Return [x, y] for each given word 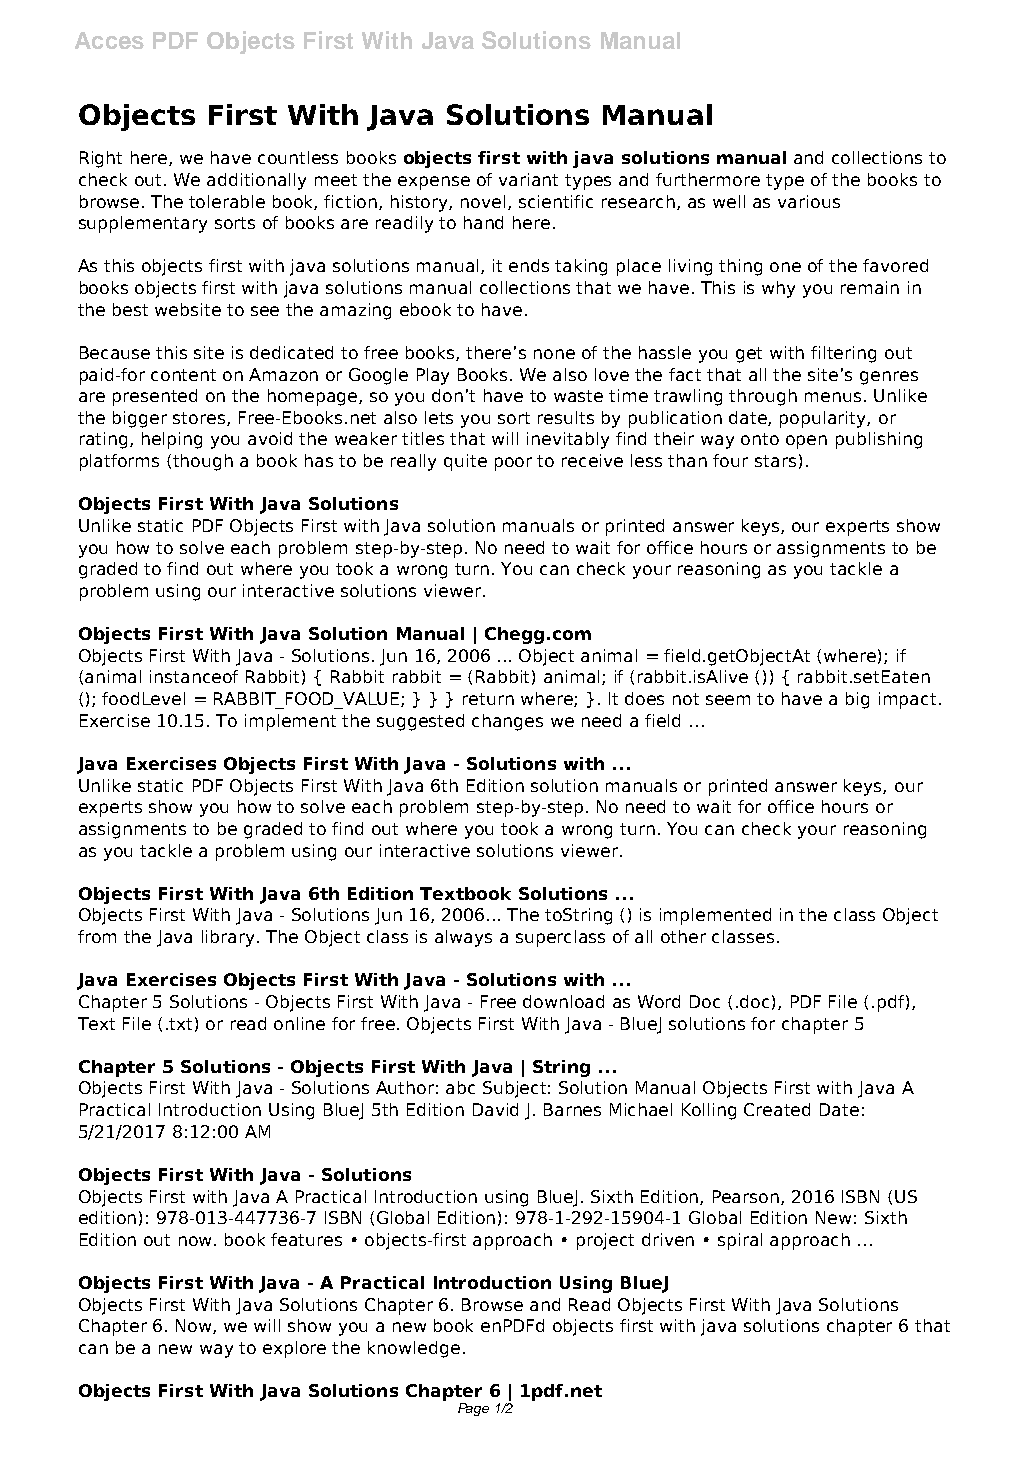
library [230, 938]
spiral [740, 1241]
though [203, 462]
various [809, 201]
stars [775, 461]
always [463, 938]
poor [513, 464]
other [683, 936]
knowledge [414, 1349]
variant [528, 179]
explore [294, 1349]
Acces [109, 40]
